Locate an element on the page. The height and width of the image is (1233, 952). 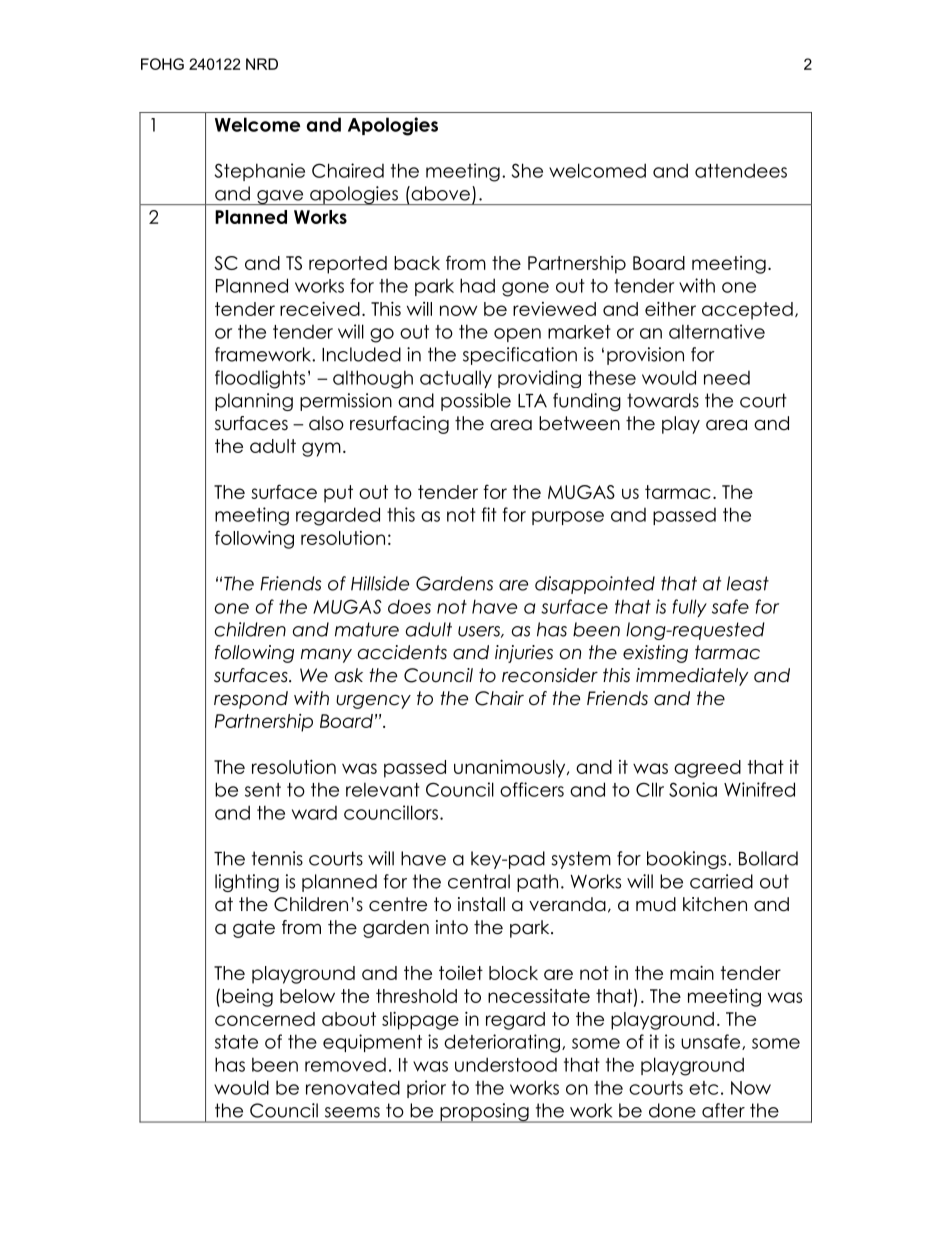
gave is located at coordinates (280, 197).
